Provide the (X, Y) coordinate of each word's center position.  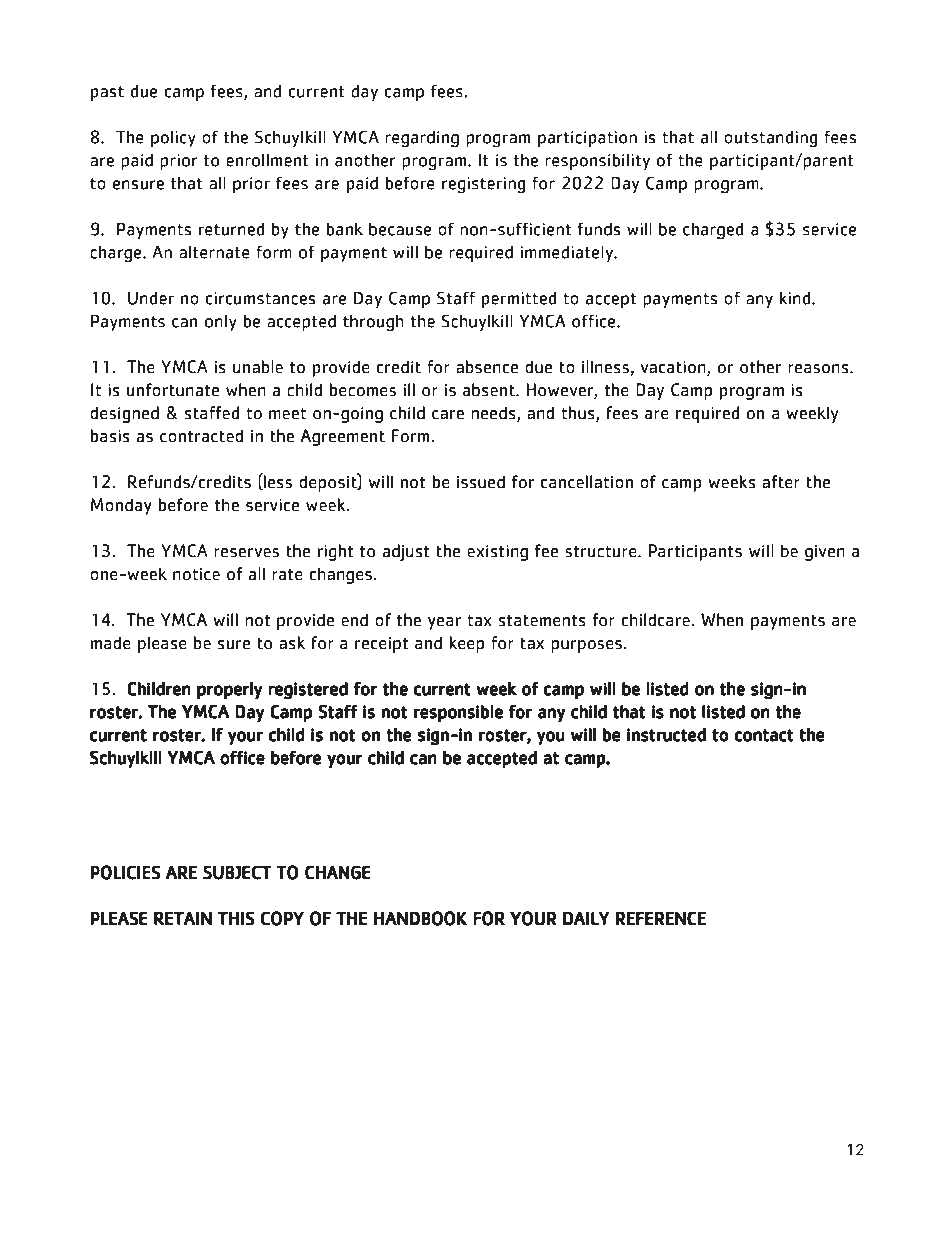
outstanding (770, 138)
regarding (422, 138)
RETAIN (183, 918)
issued (481, 482)
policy (173, 139)
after (781, 482)
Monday (121, 506)
